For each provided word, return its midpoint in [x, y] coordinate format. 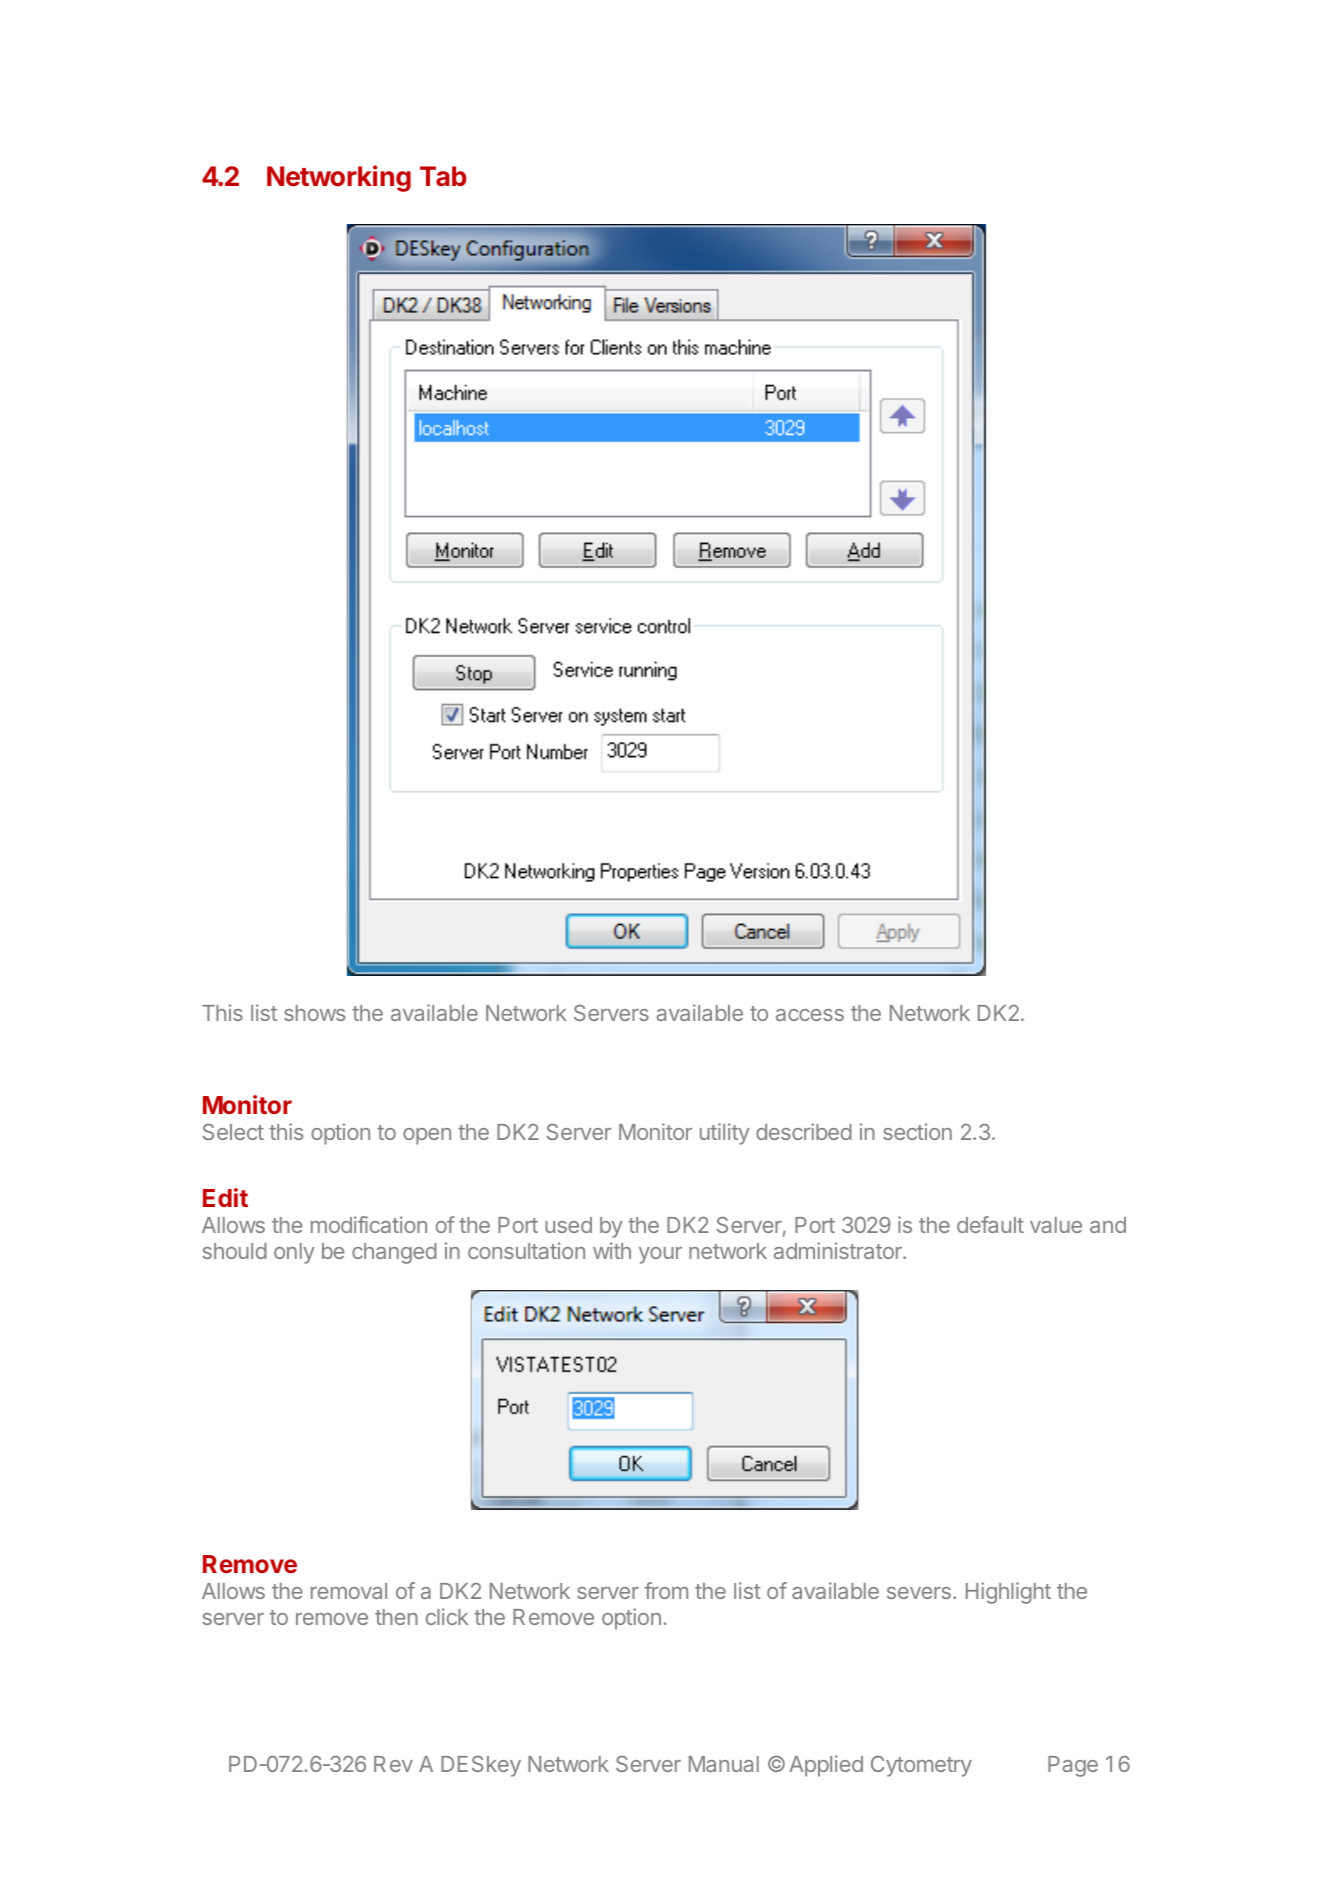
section [917, 1131]
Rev [393, 1764]
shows [314, 1013]
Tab [443, 176]
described [804, 1131]
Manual [724, 1764]
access [810, 1015]
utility [725, 1134]
